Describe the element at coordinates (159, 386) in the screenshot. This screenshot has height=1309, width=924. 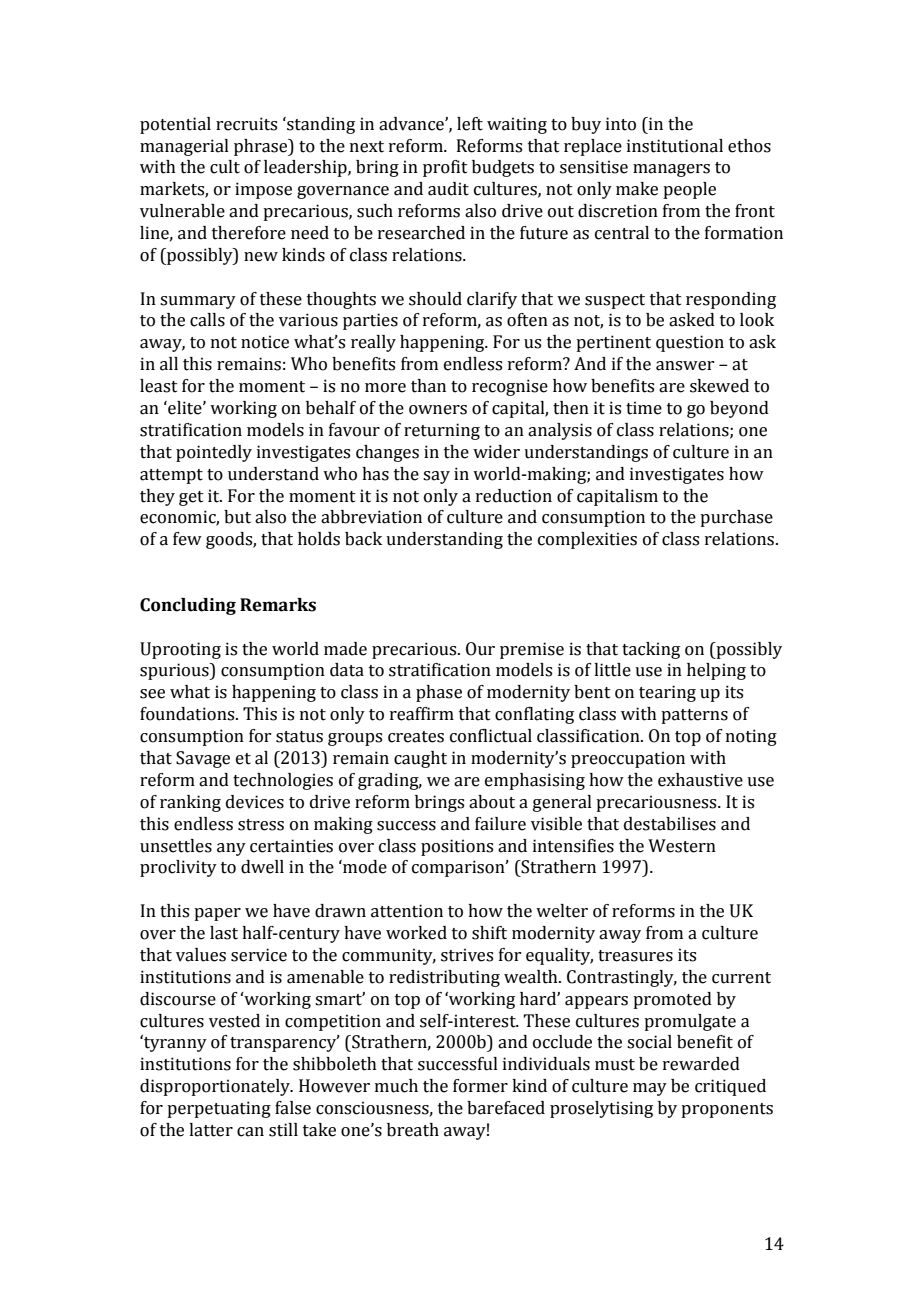
I see `least` at that location.
